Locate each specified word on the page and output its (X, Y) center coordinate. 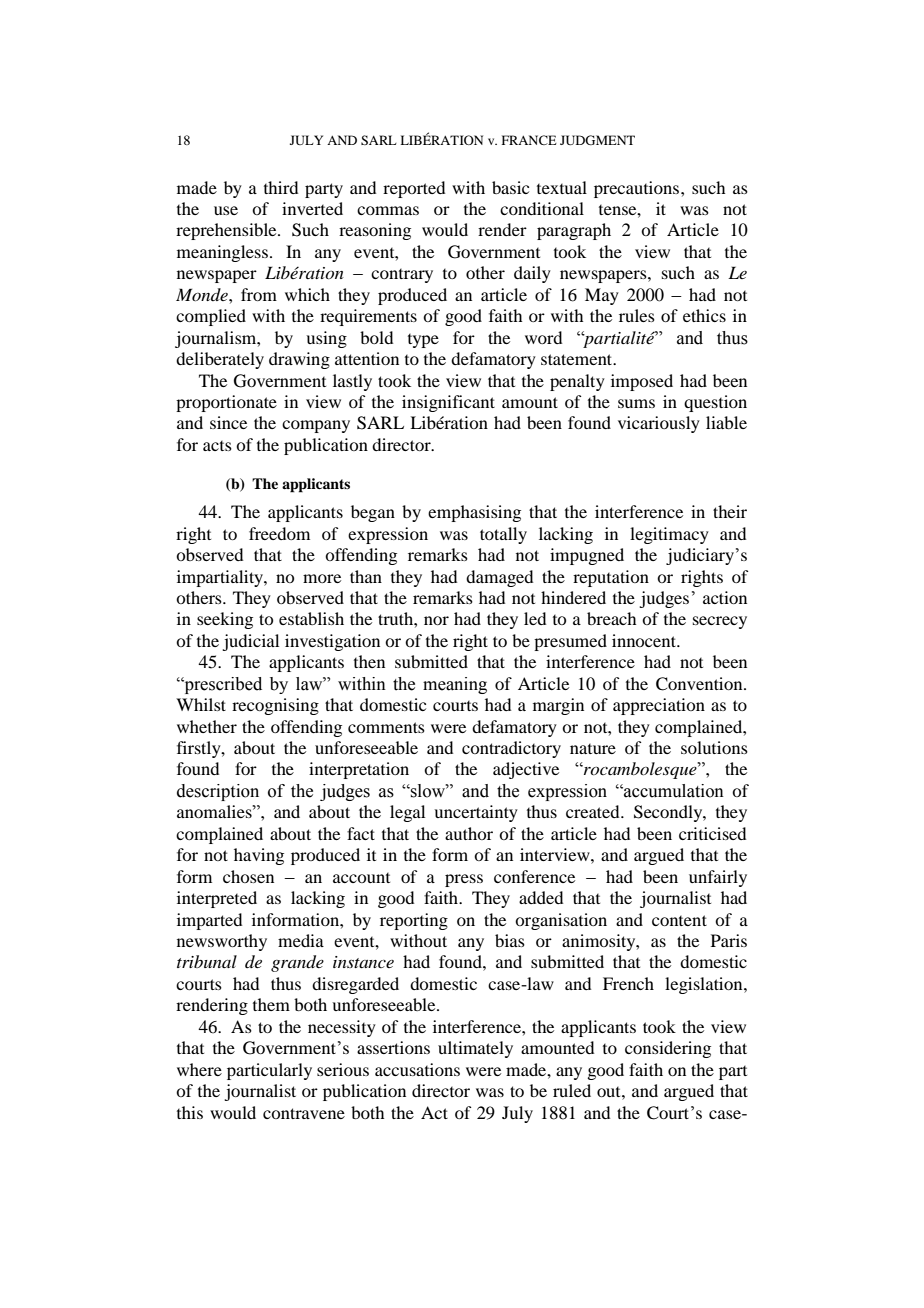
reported (414, 189)
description (218, 792)
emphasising (474, 513)
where (199, 1069)
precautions (636, 189)
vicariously (659, 424)
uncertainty (476, 813)
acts (217, 446)
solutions (714, 747)
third (281, 187)
